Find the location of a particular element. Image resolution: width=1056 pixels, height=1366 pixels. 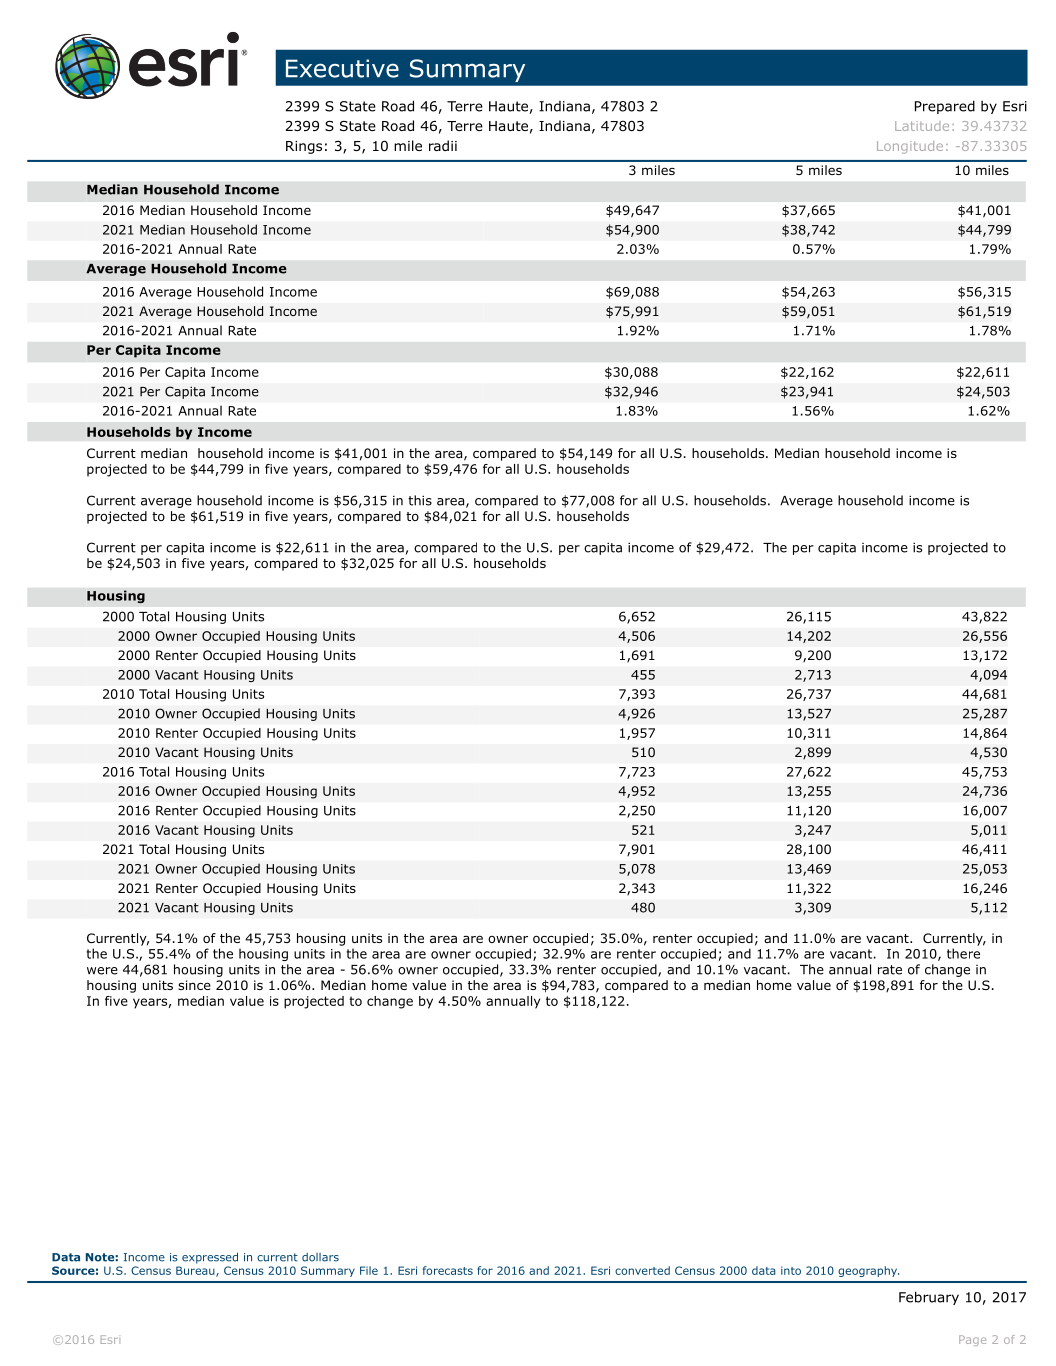

Rings is located at coordinates (304, 147).
